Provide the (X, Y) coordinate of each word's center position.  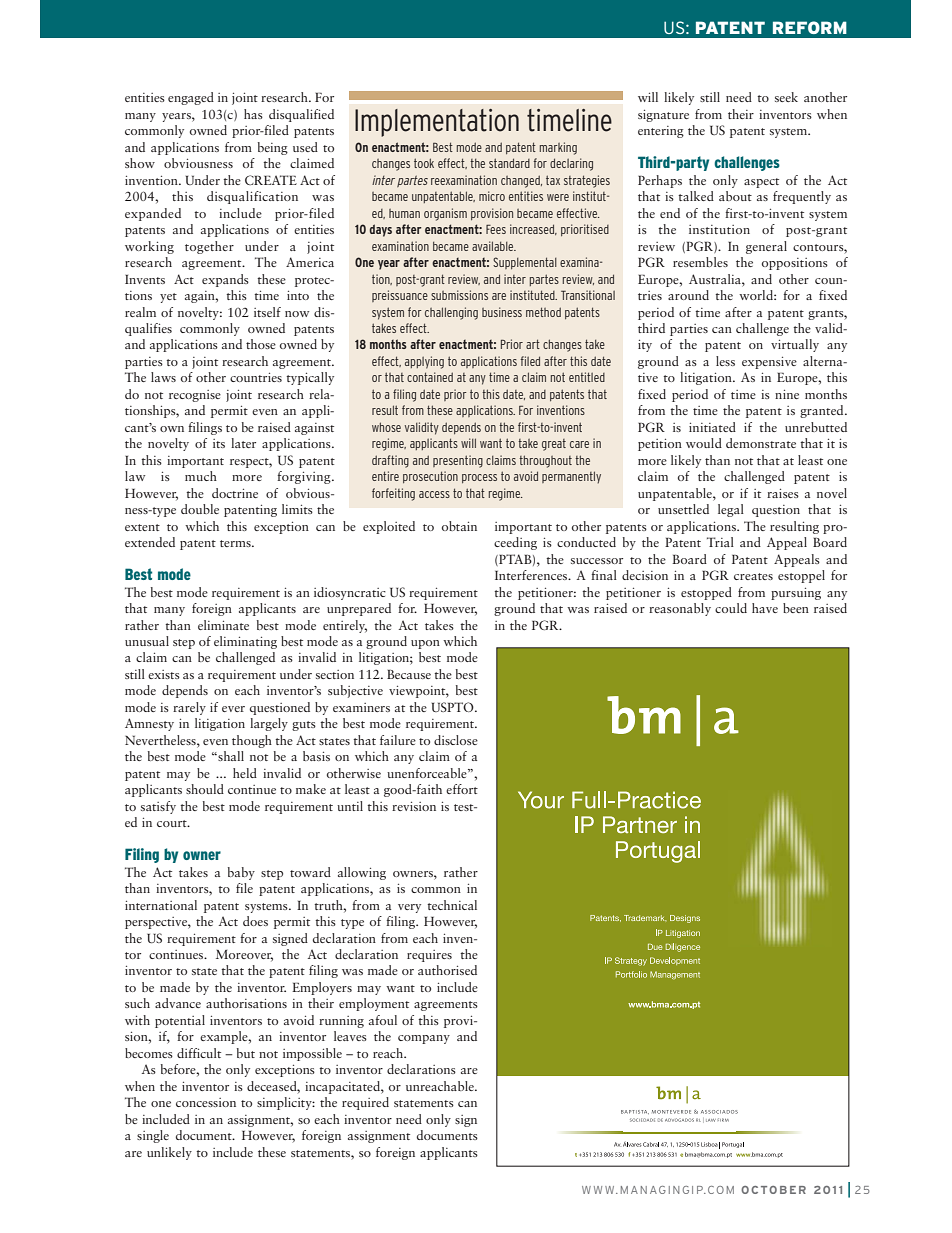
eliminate (223, 625)
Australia (716, 279)
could (731, 608)
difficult (199, 1053)
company (424, 1039)
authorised (447, 970)
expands (225, 280)
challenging (451, 313)
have (765, 608)
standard (509, 163)
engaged (191, 98)
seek (786, 97)
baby (241, 873)
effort (462, 789)
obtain (459, 526)
